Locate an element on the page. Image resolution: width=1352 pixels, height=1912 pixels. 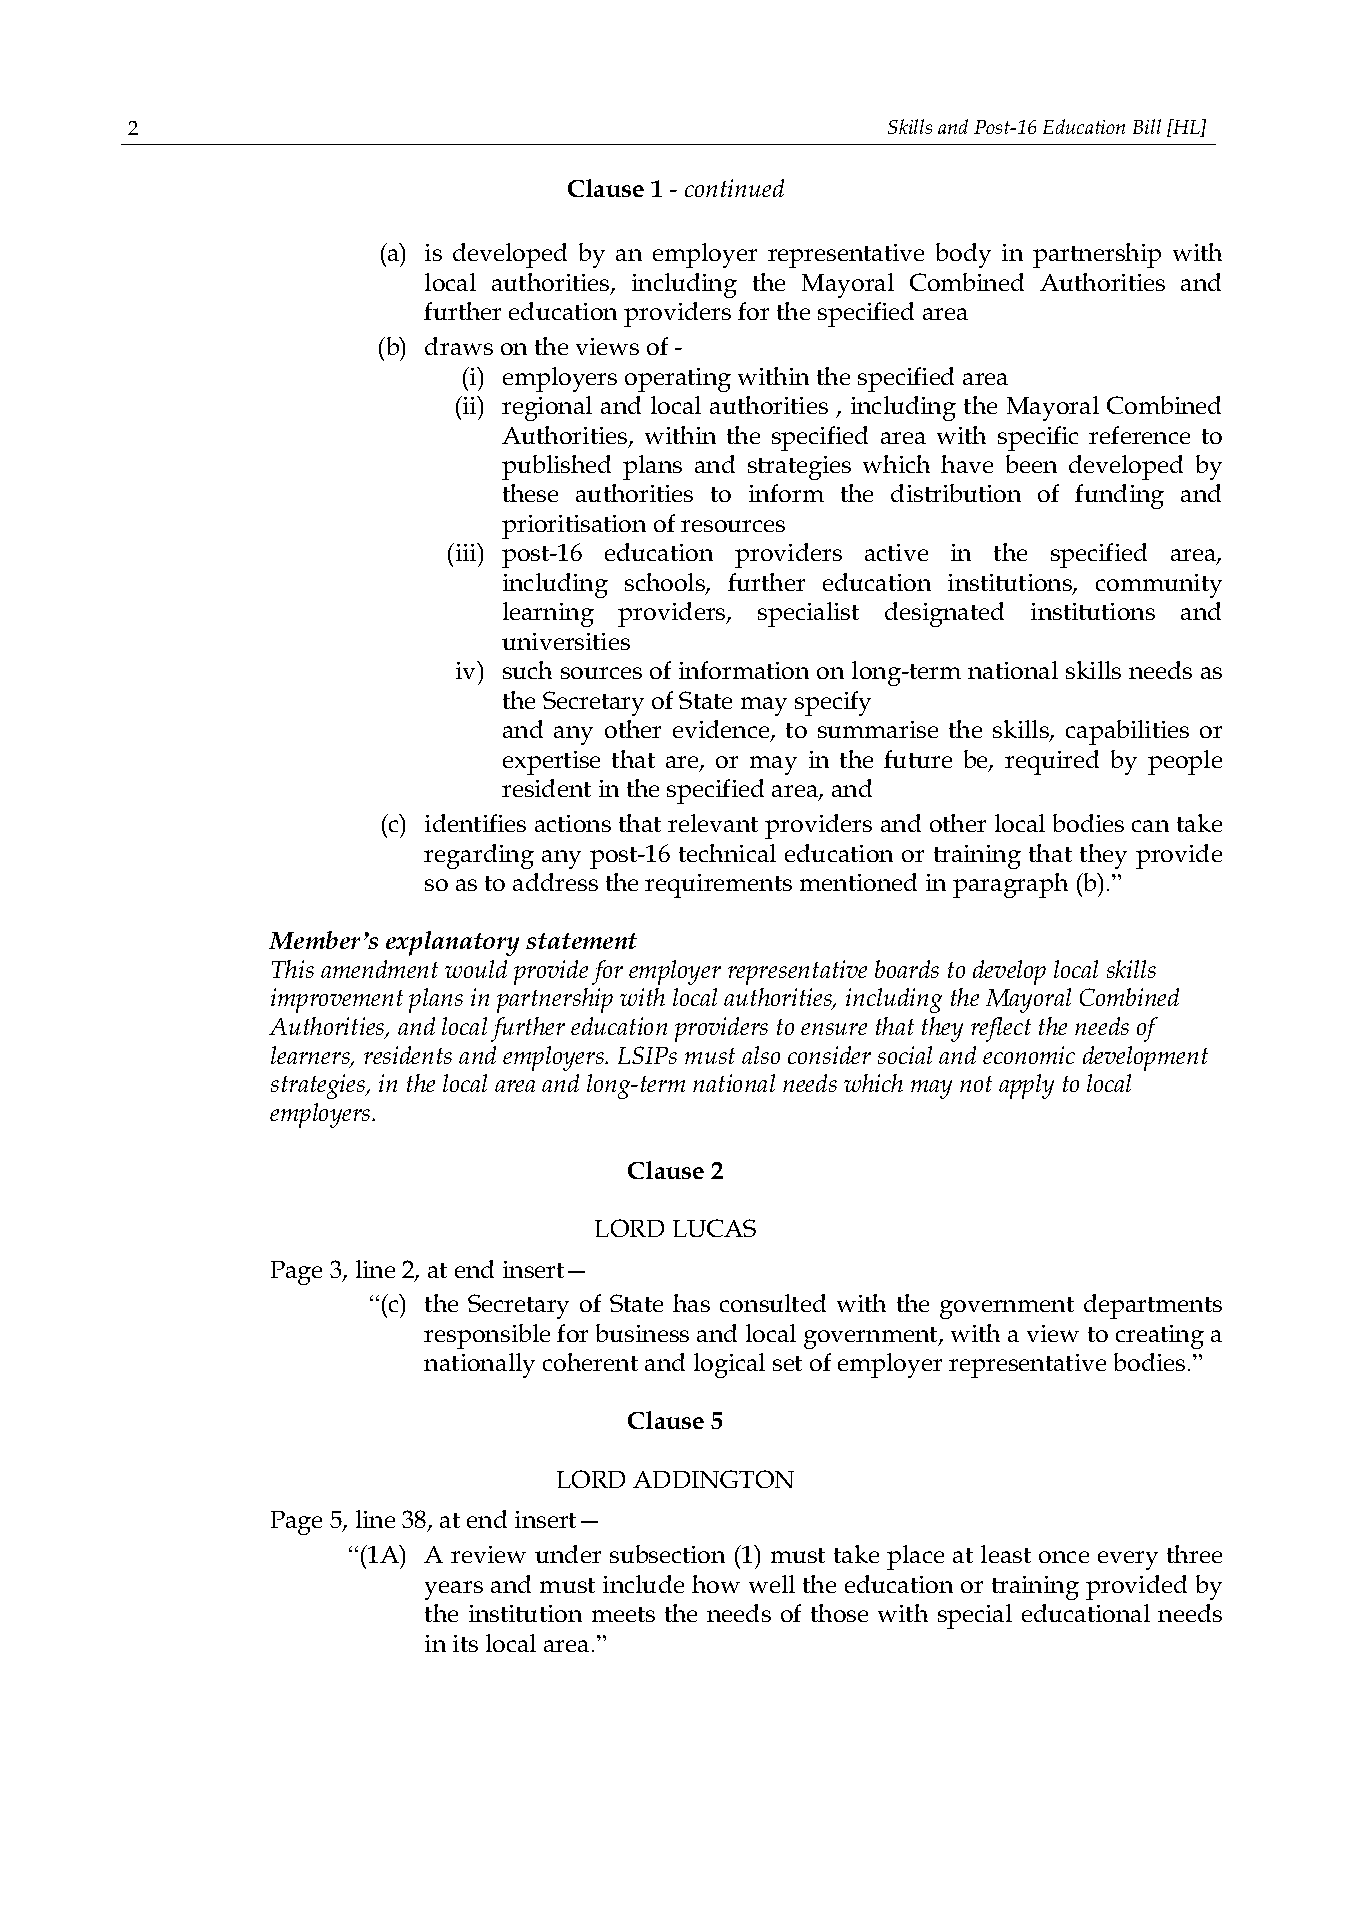
required is located at coordinates (1052, 762).
